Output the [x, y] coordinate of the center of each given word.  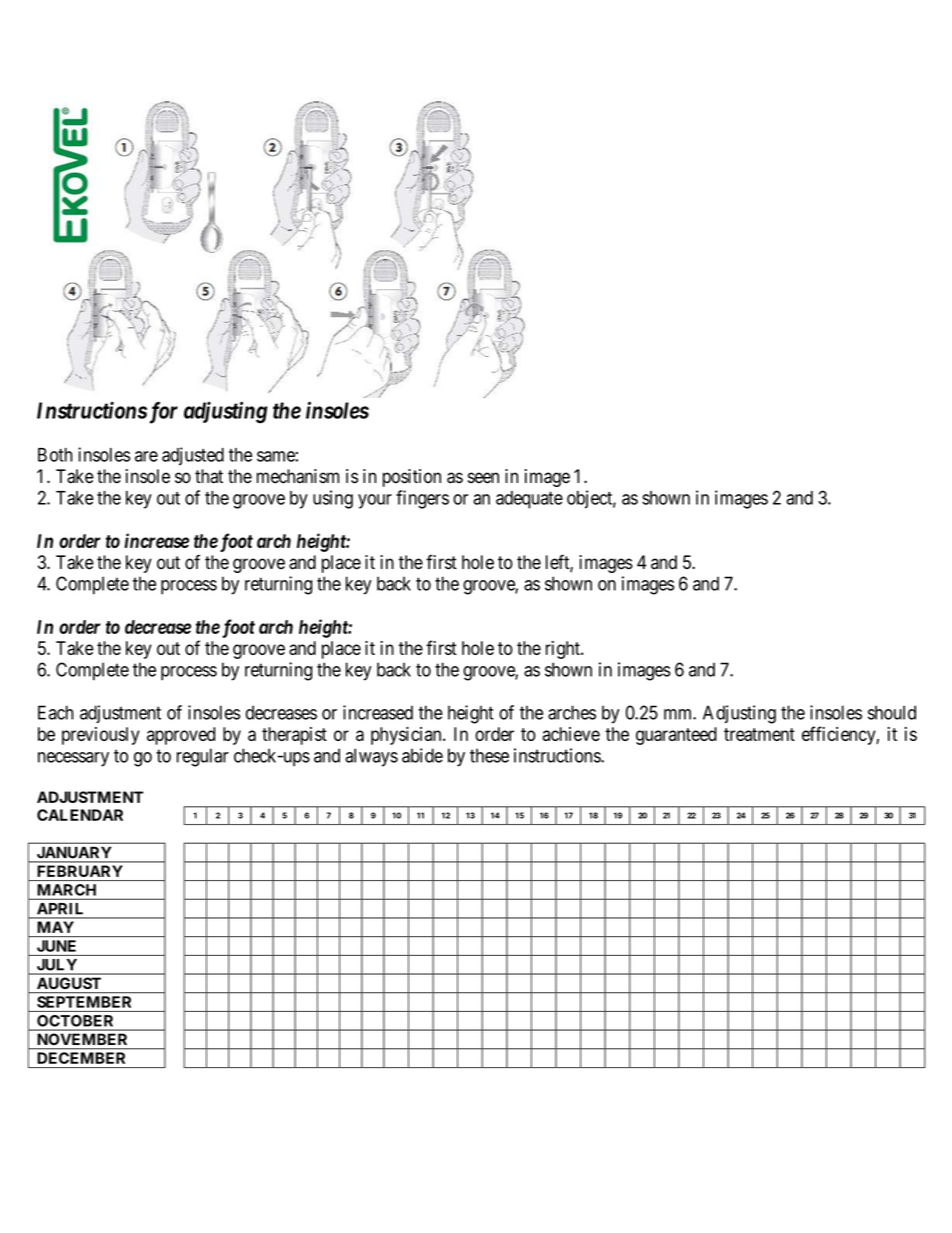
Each [55, 712]
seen [483, 478]
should [892, 712]
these [489, 755]
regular [203, 757]
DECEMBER [81, 1058]
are [146, 456]
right [564, 650]
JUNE [56, 946]
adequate [529, 500]
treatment [759, 734]
